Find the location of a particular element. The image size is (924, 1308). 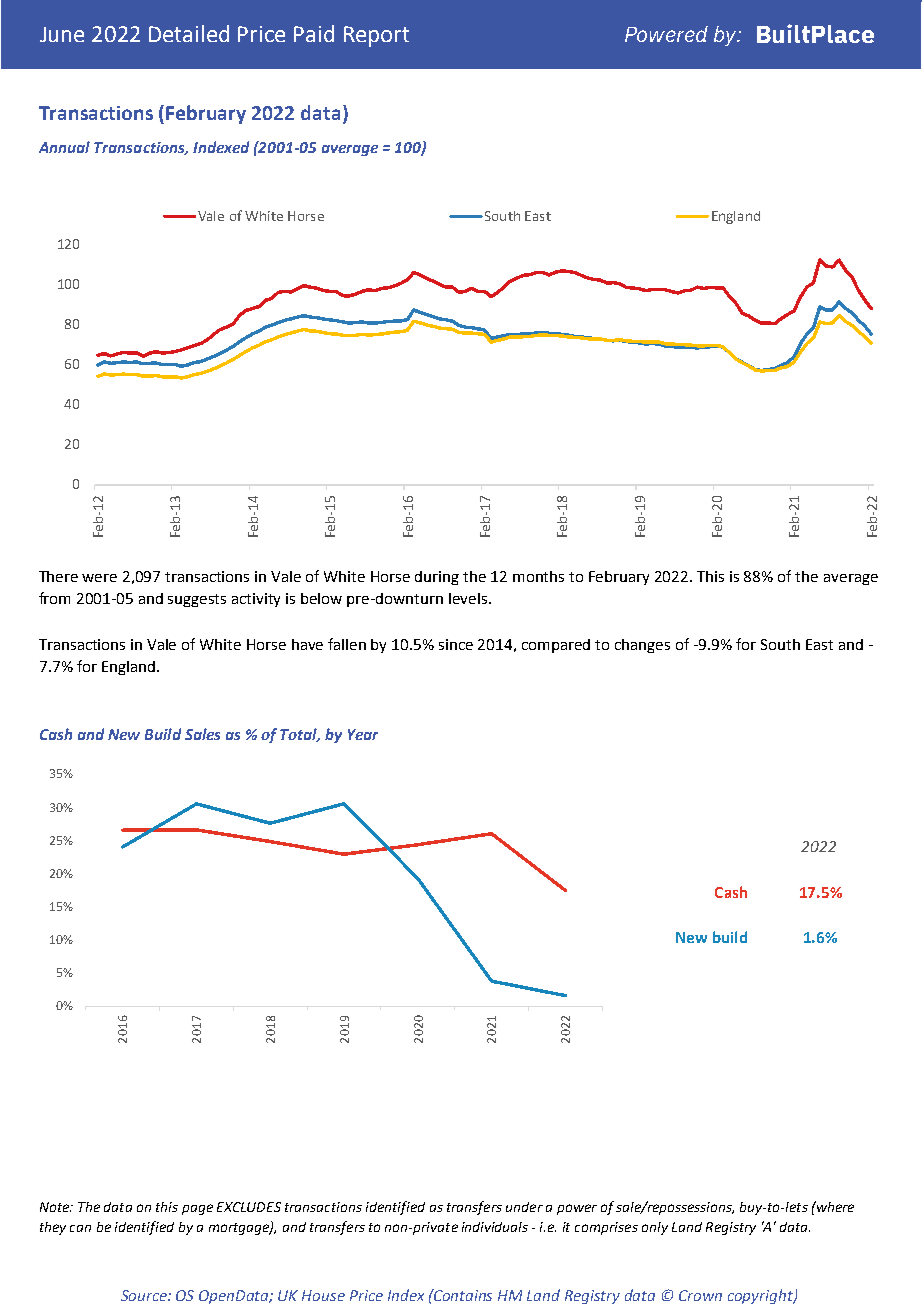

compared is located at coordinates (556, 646).
